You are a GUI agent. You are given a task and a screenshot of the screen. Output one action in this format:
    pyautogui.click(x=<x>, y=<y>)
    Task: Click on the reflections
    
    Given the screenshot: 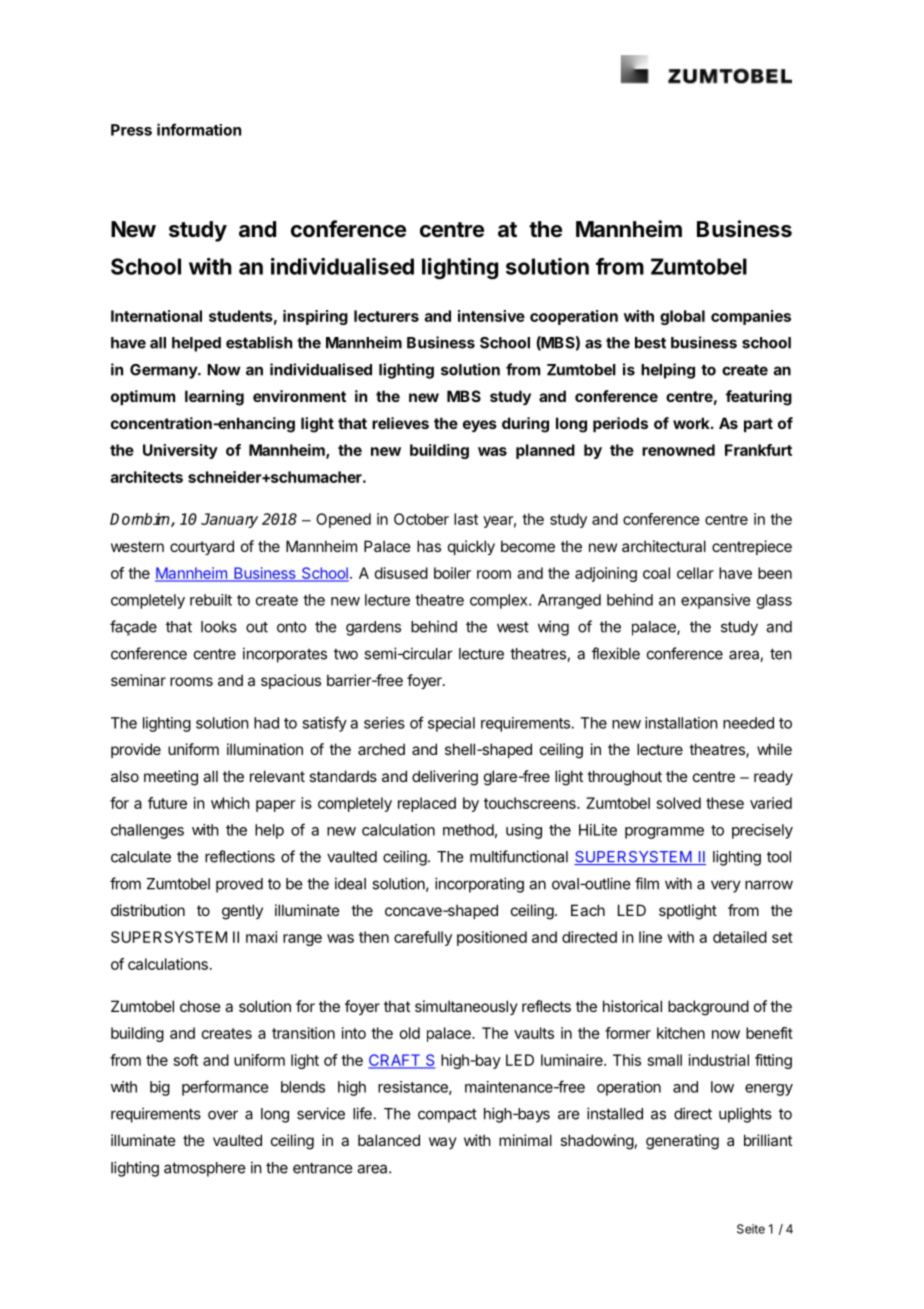 What is the action you would take?
    pyautogui.click(x=240, y=856)
